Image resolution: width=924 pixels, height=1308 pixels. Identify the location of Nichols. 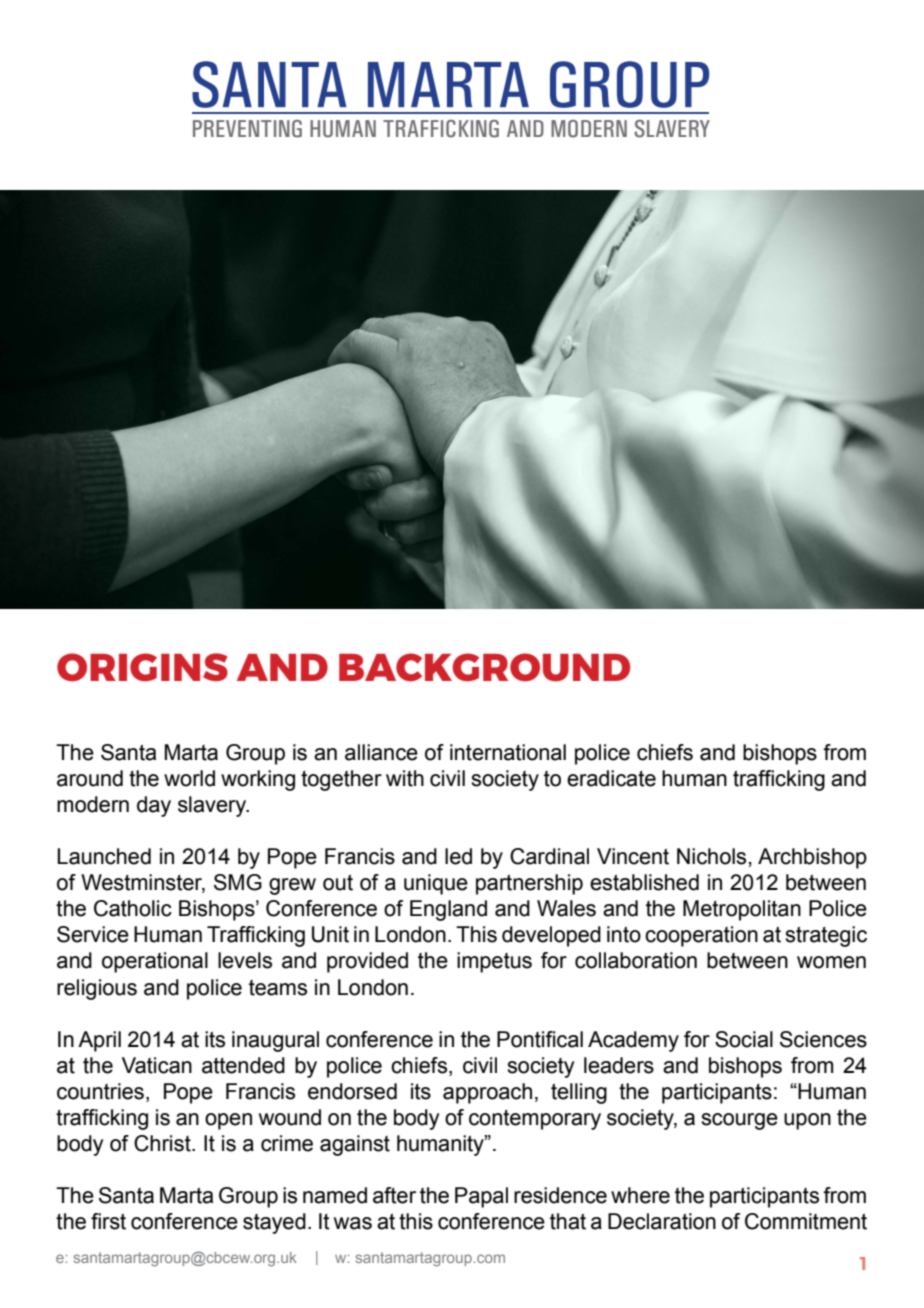
(711, 856).
